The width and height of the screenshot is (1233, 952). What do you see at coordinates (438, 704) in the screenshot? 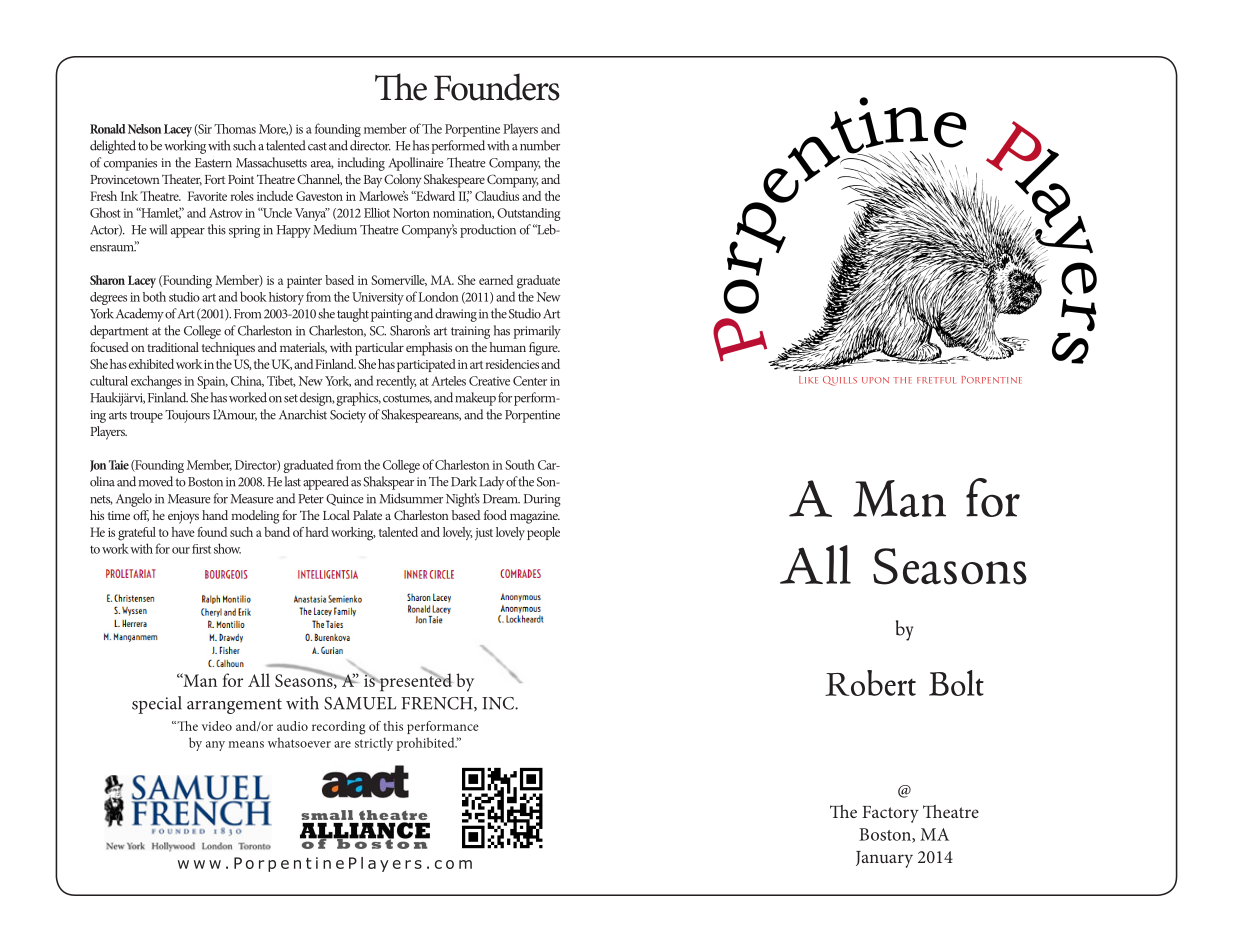
I see `FRENCH` at bounding box center [438, 704].
